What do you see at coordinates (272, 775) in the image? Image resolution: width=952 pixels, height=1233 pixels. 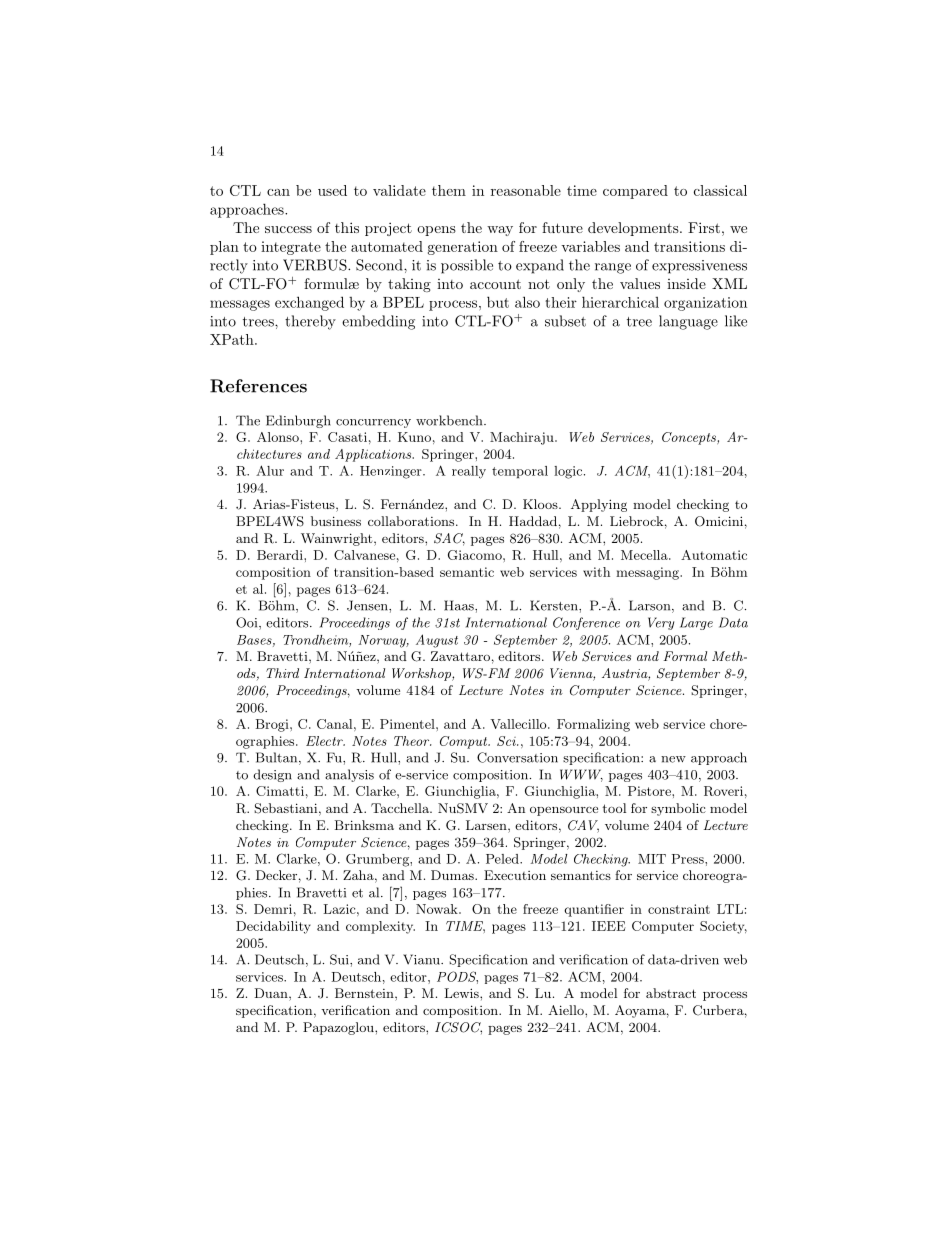 I see `design` at bounding box center [272, 775].
